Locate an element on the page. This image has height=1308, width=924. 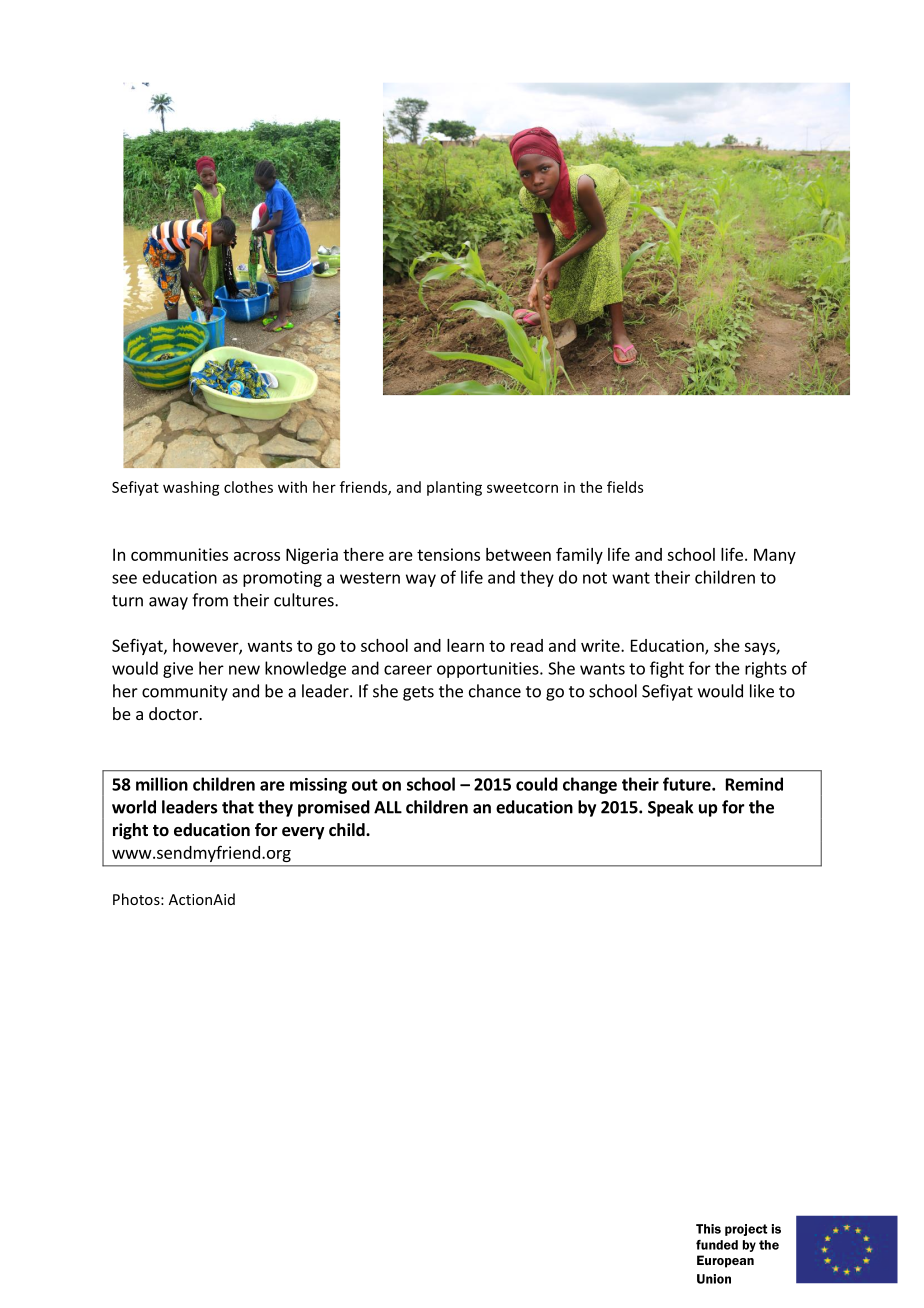
gets is located at coordinates (418, 693).
